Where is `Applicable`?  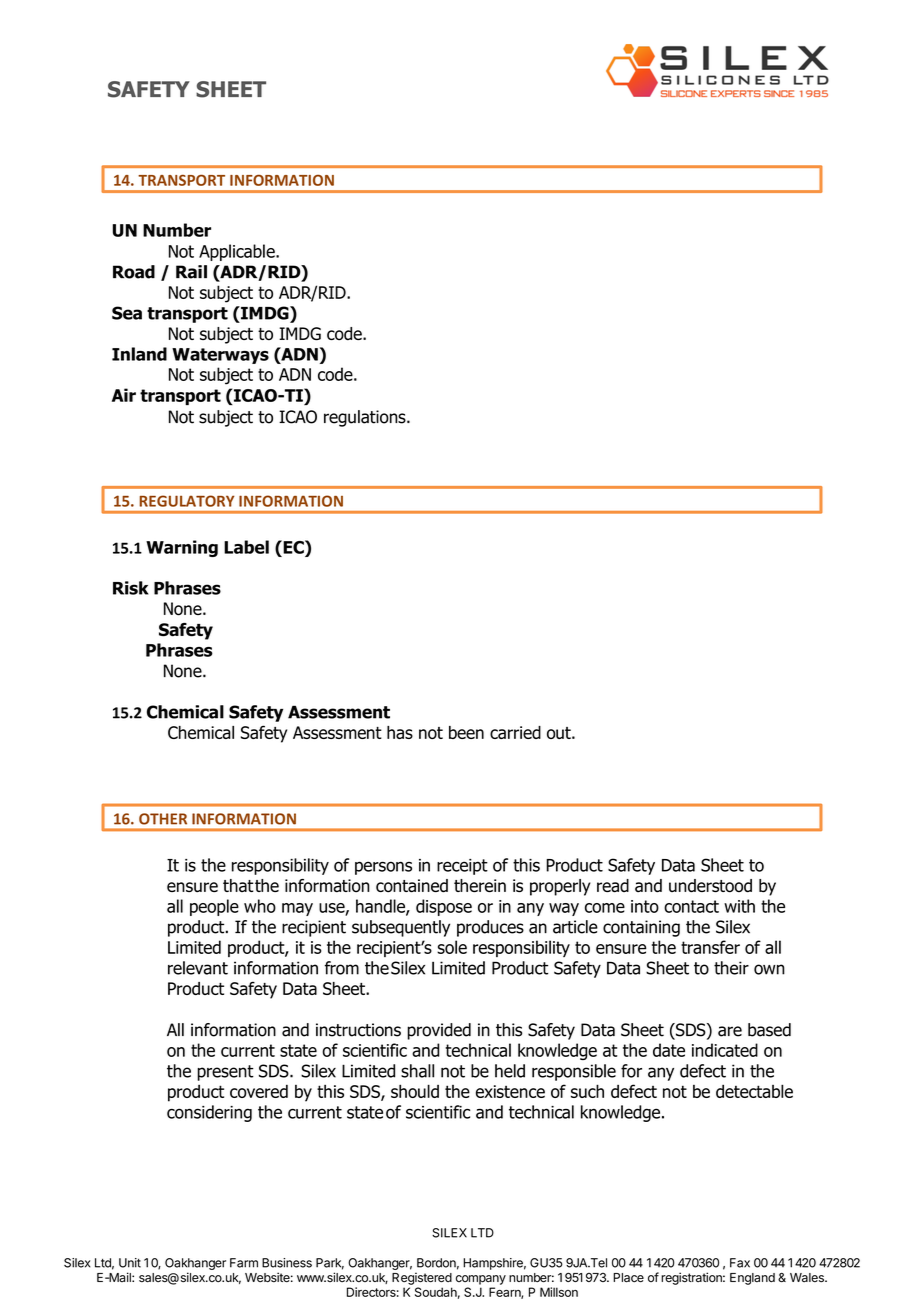
Applicable is located at coordinates (238, 252).
